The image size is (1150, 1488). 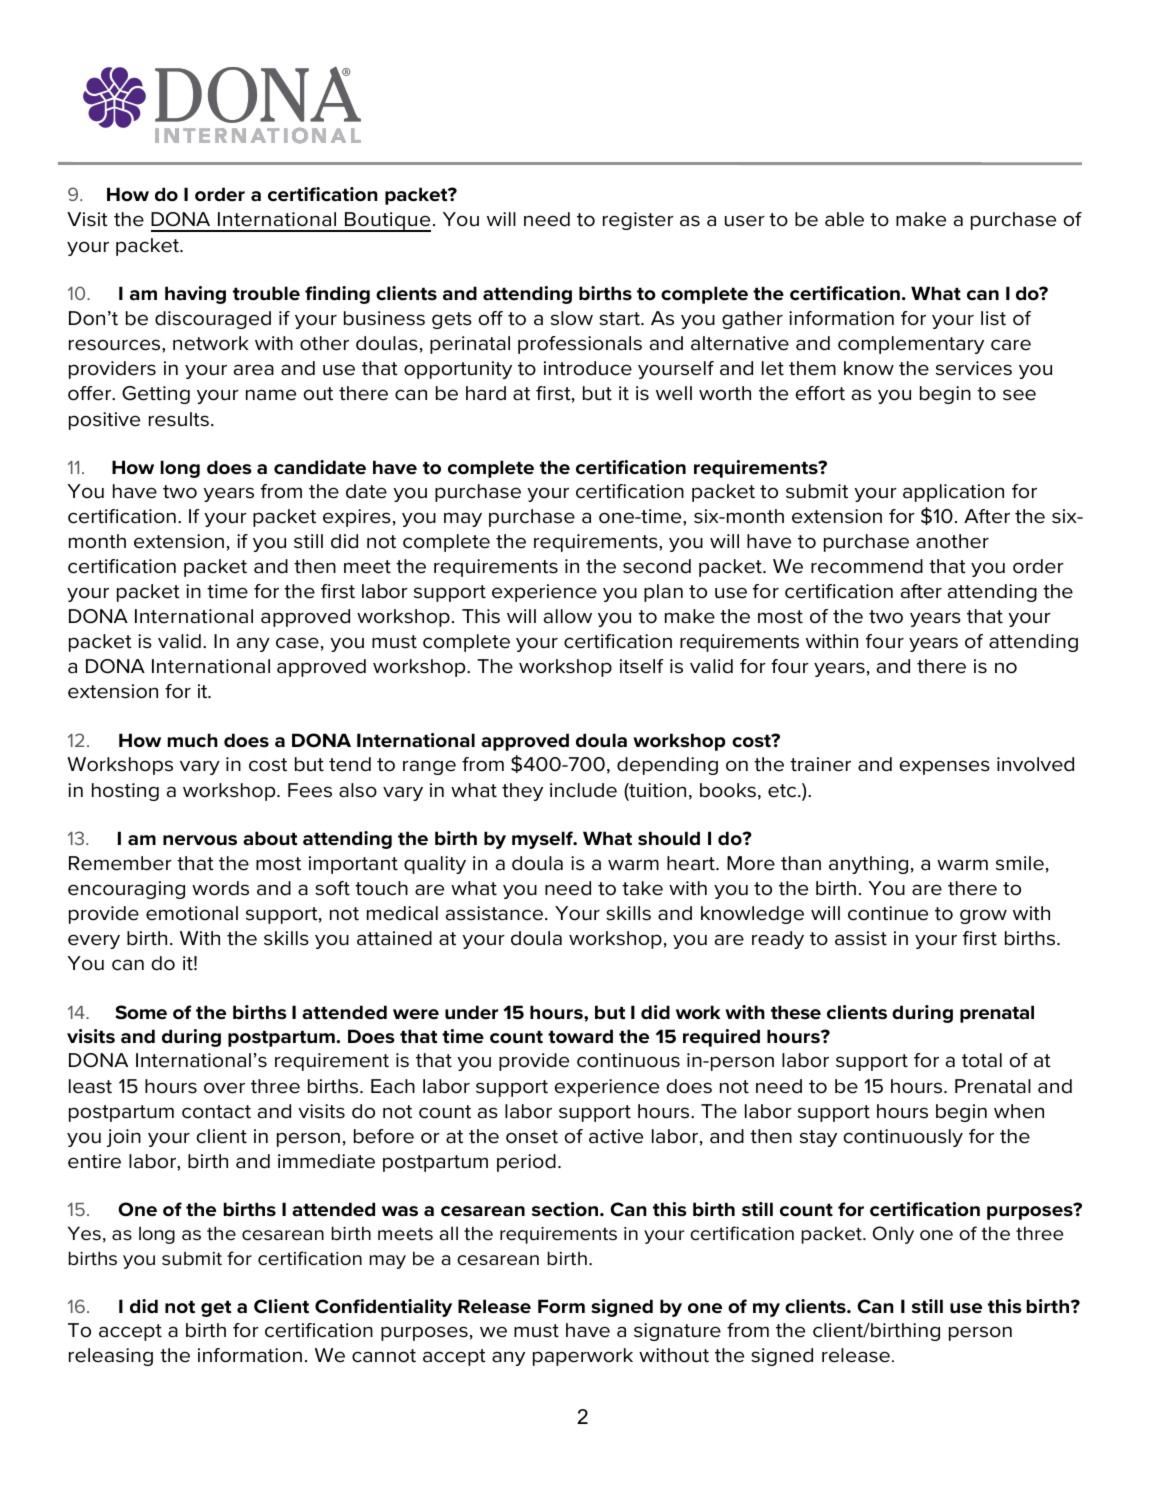 I want to click on case, so click(x=297, y=643).
